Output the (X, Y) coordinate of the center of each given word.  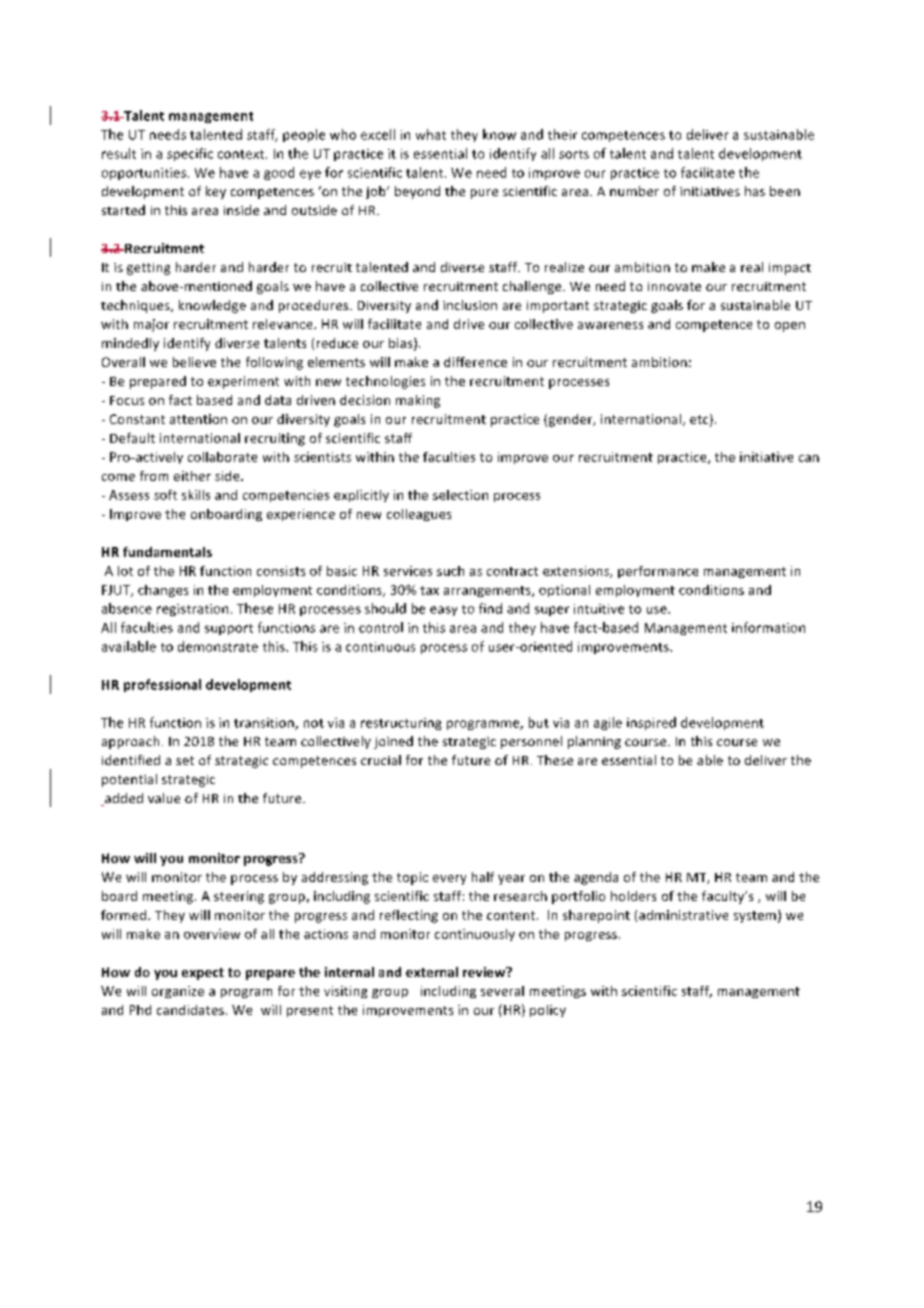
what (431, 134)
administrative (683, 915)
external (432, 972)
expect (203, 974)
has (755, 191)
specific (190, 154)
